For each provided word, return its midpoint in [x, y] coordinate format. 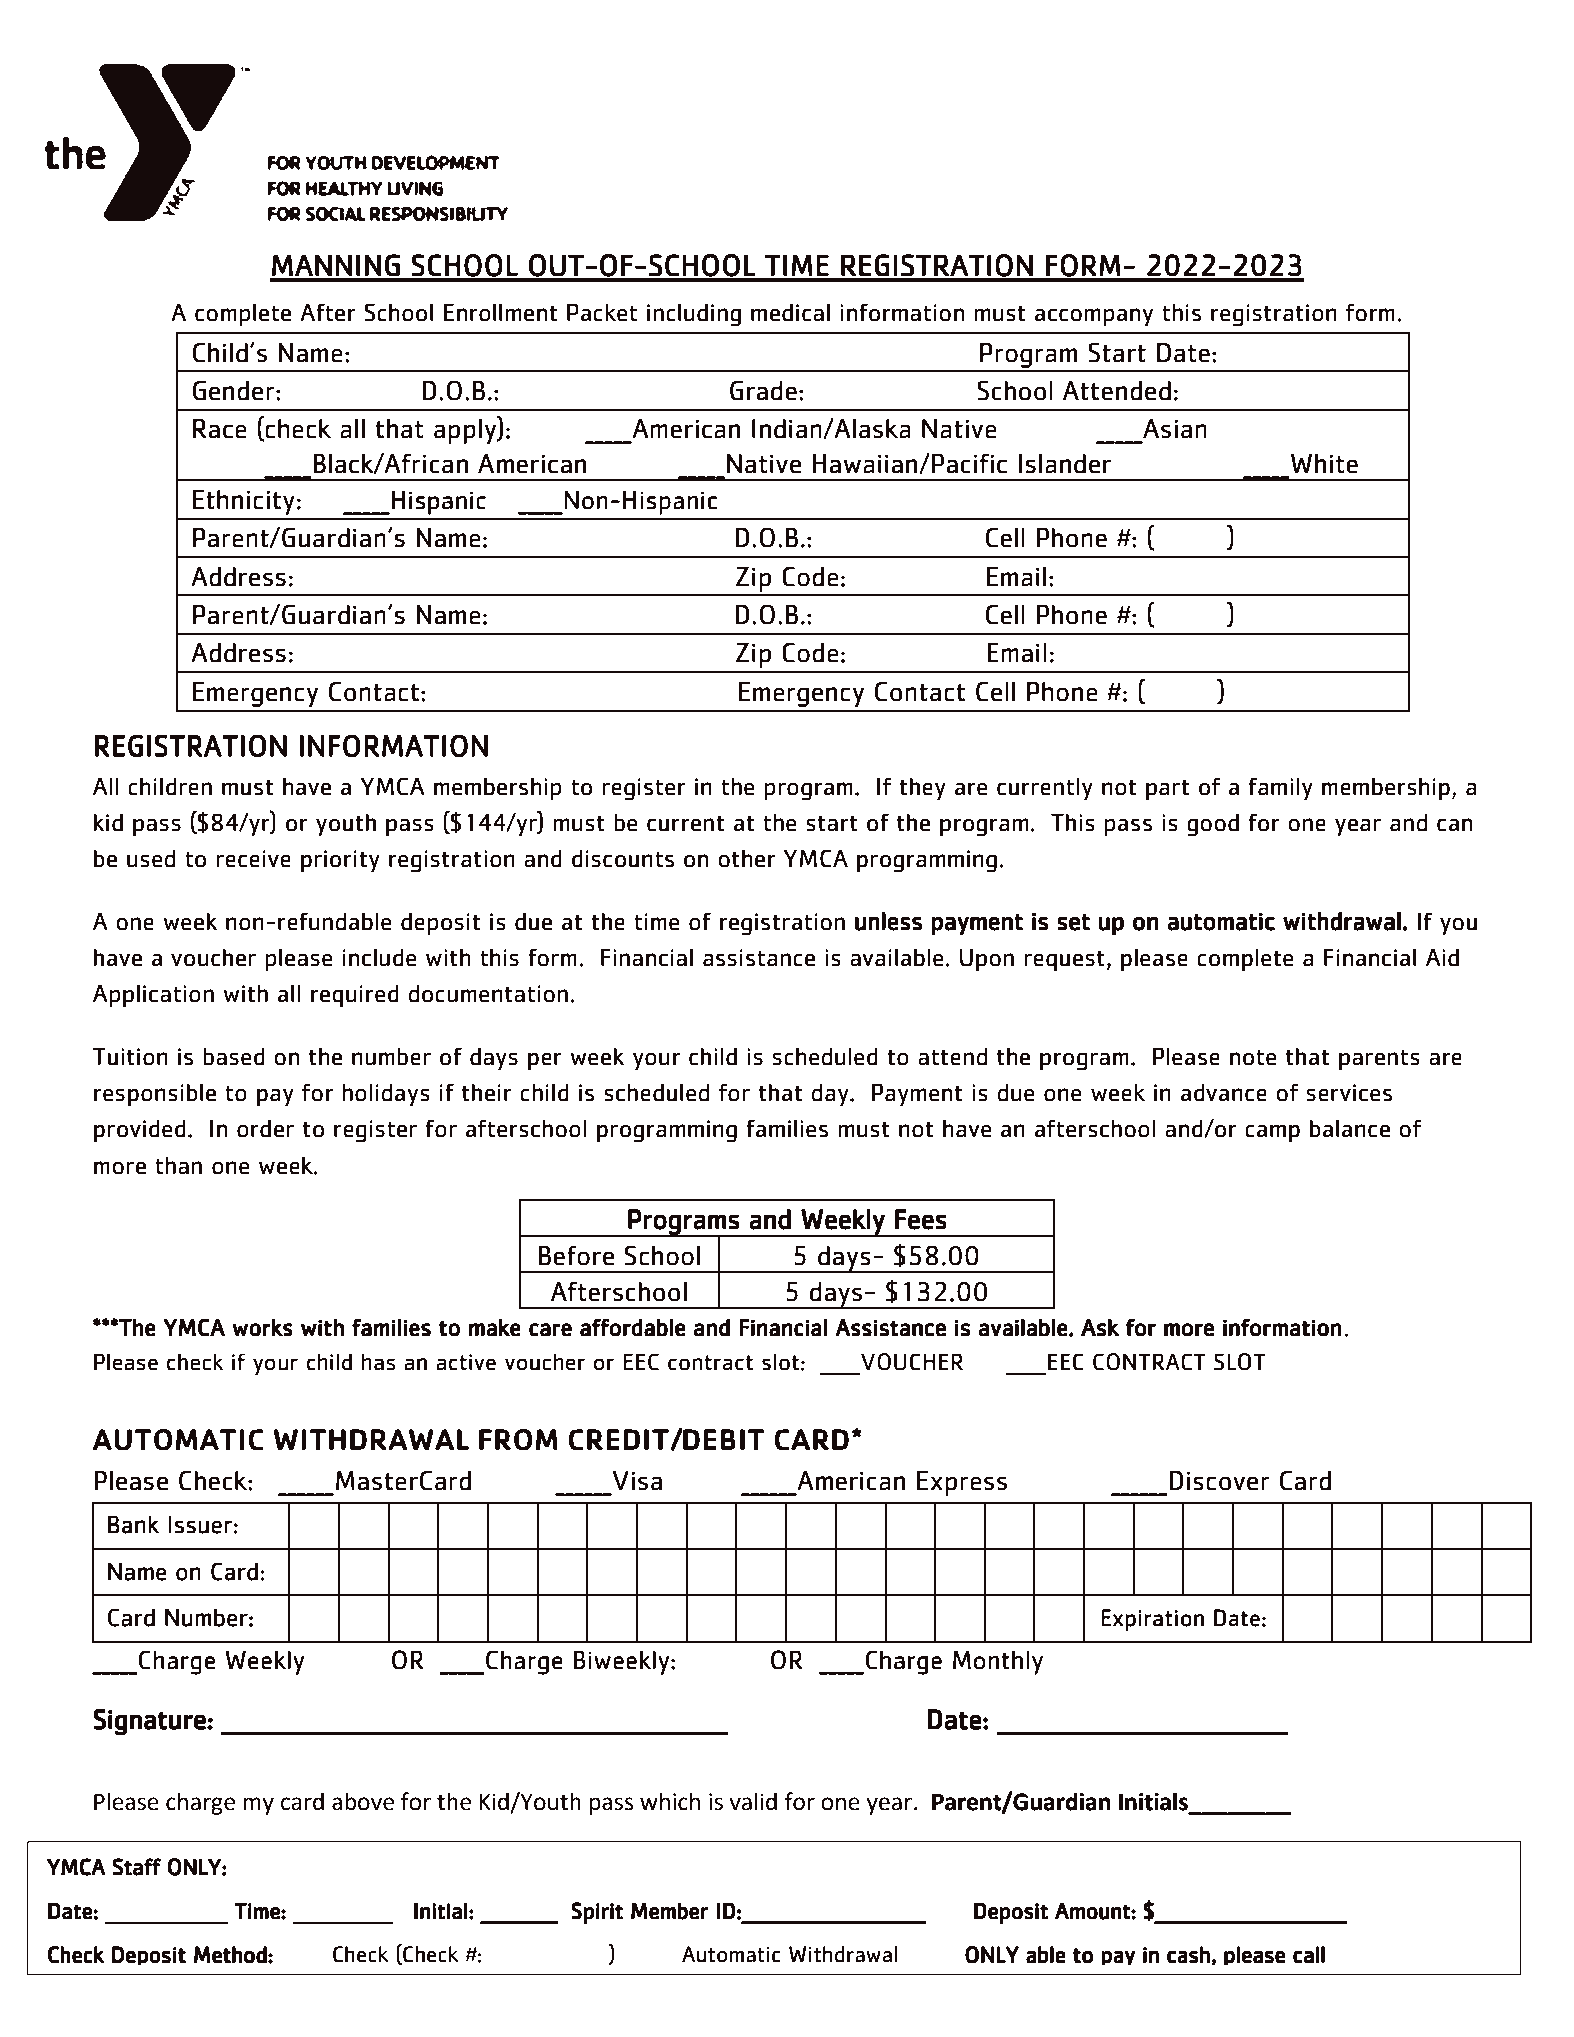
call [1309, 1955]
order [265, 1128]
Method [231, 1955]
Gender [235, 391]
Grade [763, 391]
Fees [921, 1219]
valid [753, 1801]
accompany [1094, 317]
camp [1272, 1133]
